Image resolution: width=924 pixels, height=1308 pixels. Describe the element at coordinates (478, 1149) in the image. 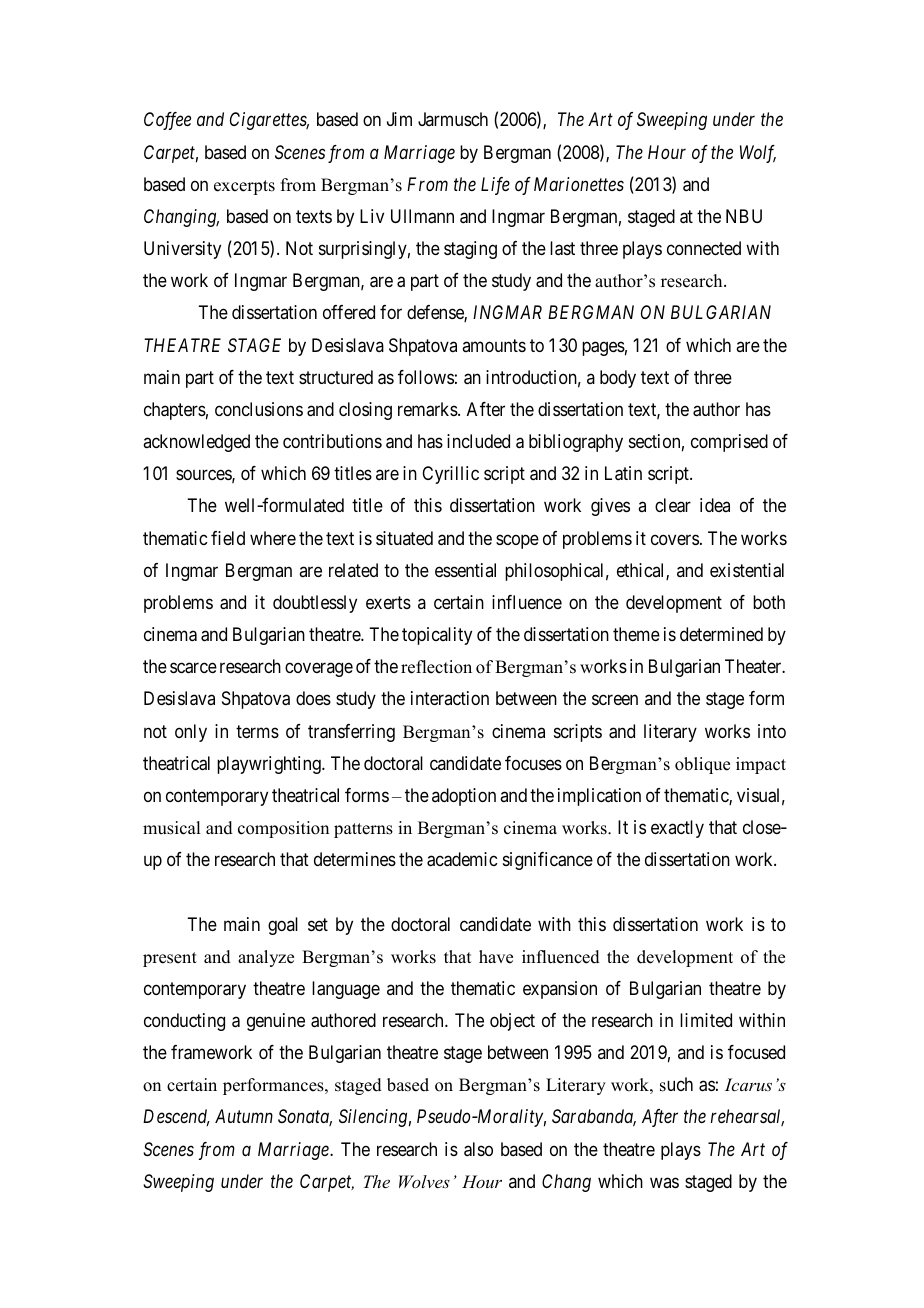

I see `also` at that location.
